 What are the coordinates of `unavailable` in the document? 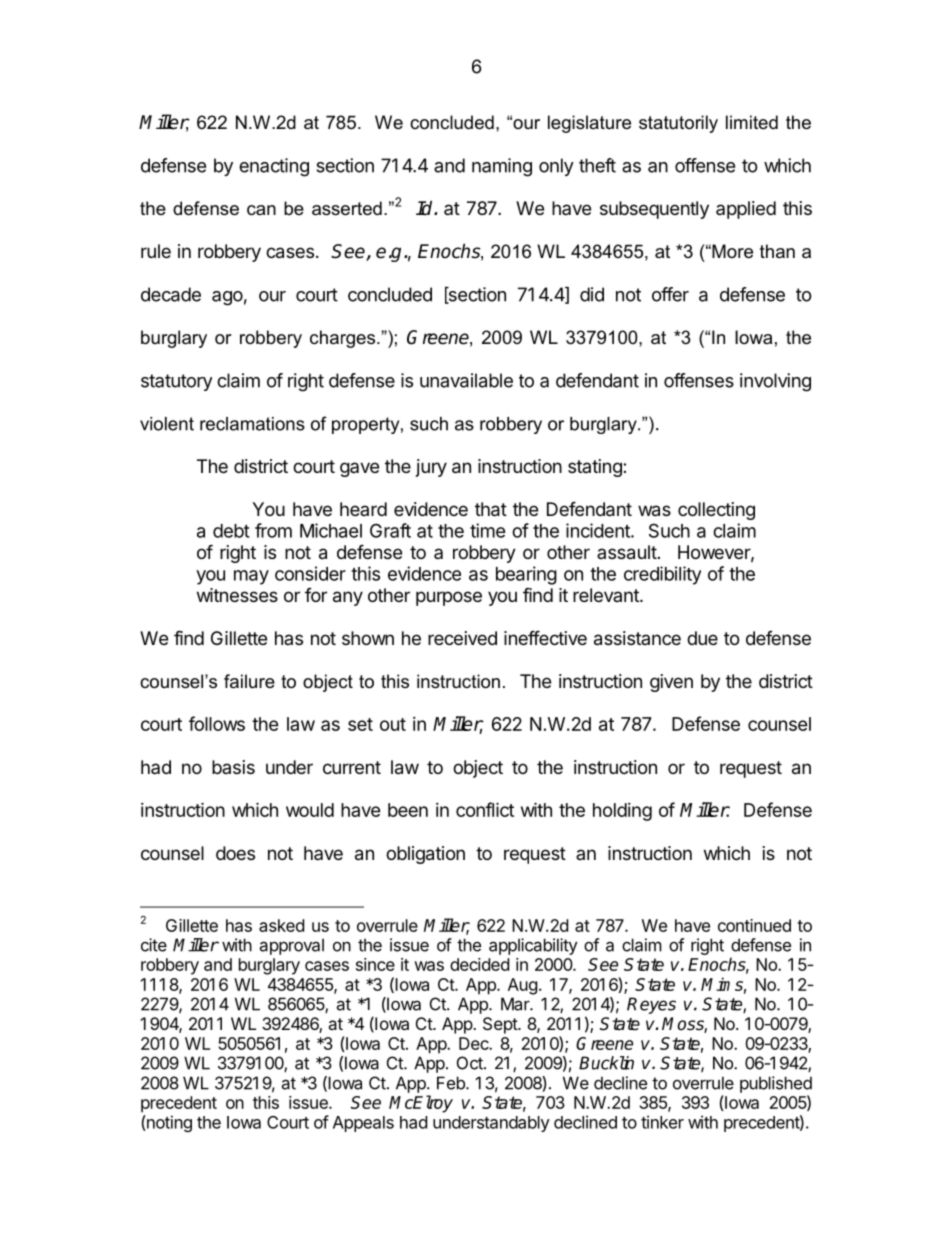 It's located at (466, 380).
